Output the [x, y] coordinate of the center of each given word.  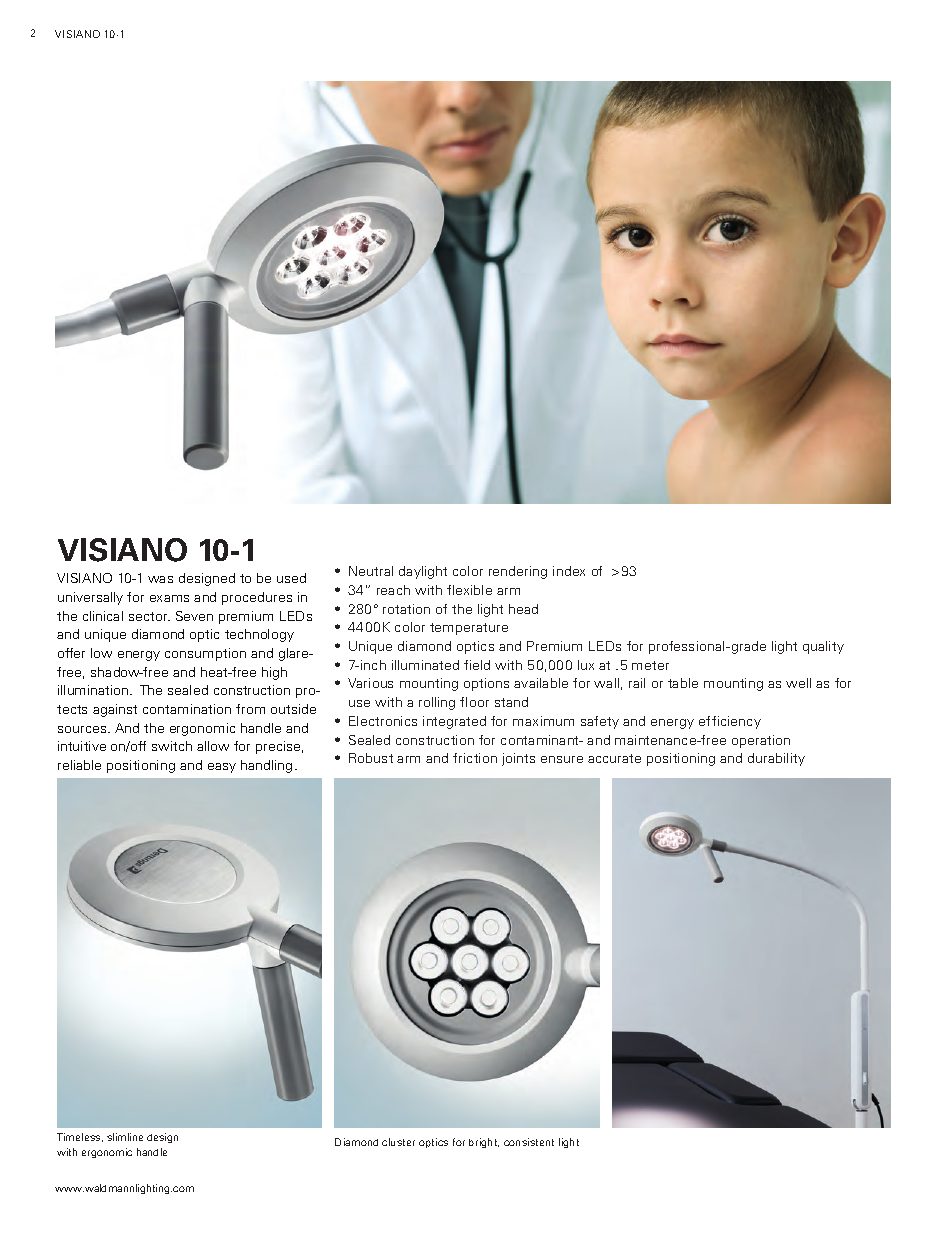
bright [484, 1143]
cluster [398, 1142]
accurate [614, 758]
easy [222, 768]
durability [776, 759]
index [569, 571]
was [160, 579]
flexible [469, 590]
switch [172, 746]
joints [518, 759]
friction [475, 758]
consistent [529, 1142]
